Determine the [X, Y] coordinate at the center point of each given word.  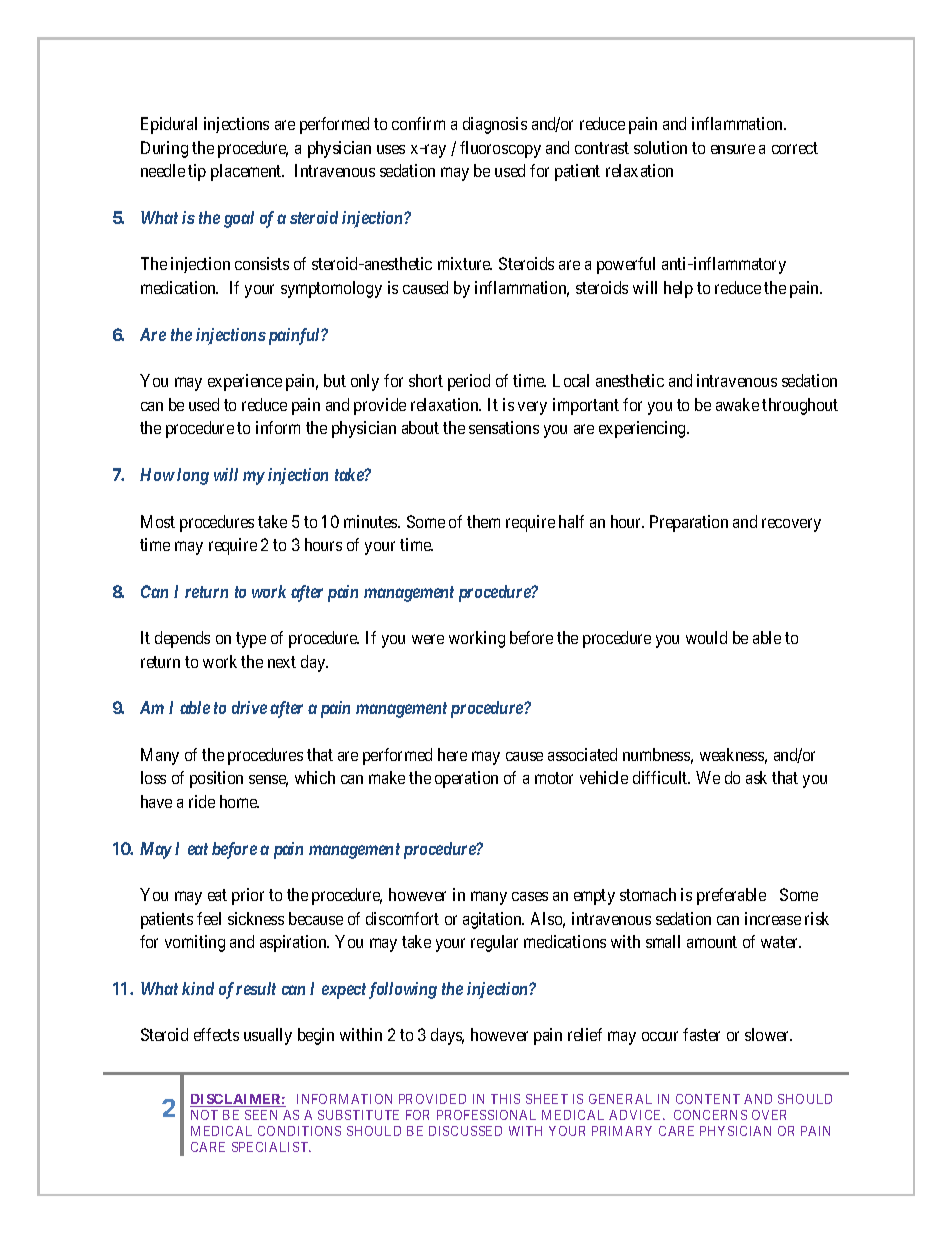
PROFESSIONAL [486, 1115]
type [251, 640]
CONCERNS [710, 1115]
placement [247, 172]
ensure [733, 149]
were [428, 639]
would [706, 637]
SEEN [261, 1115]
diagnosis [495, 125]
